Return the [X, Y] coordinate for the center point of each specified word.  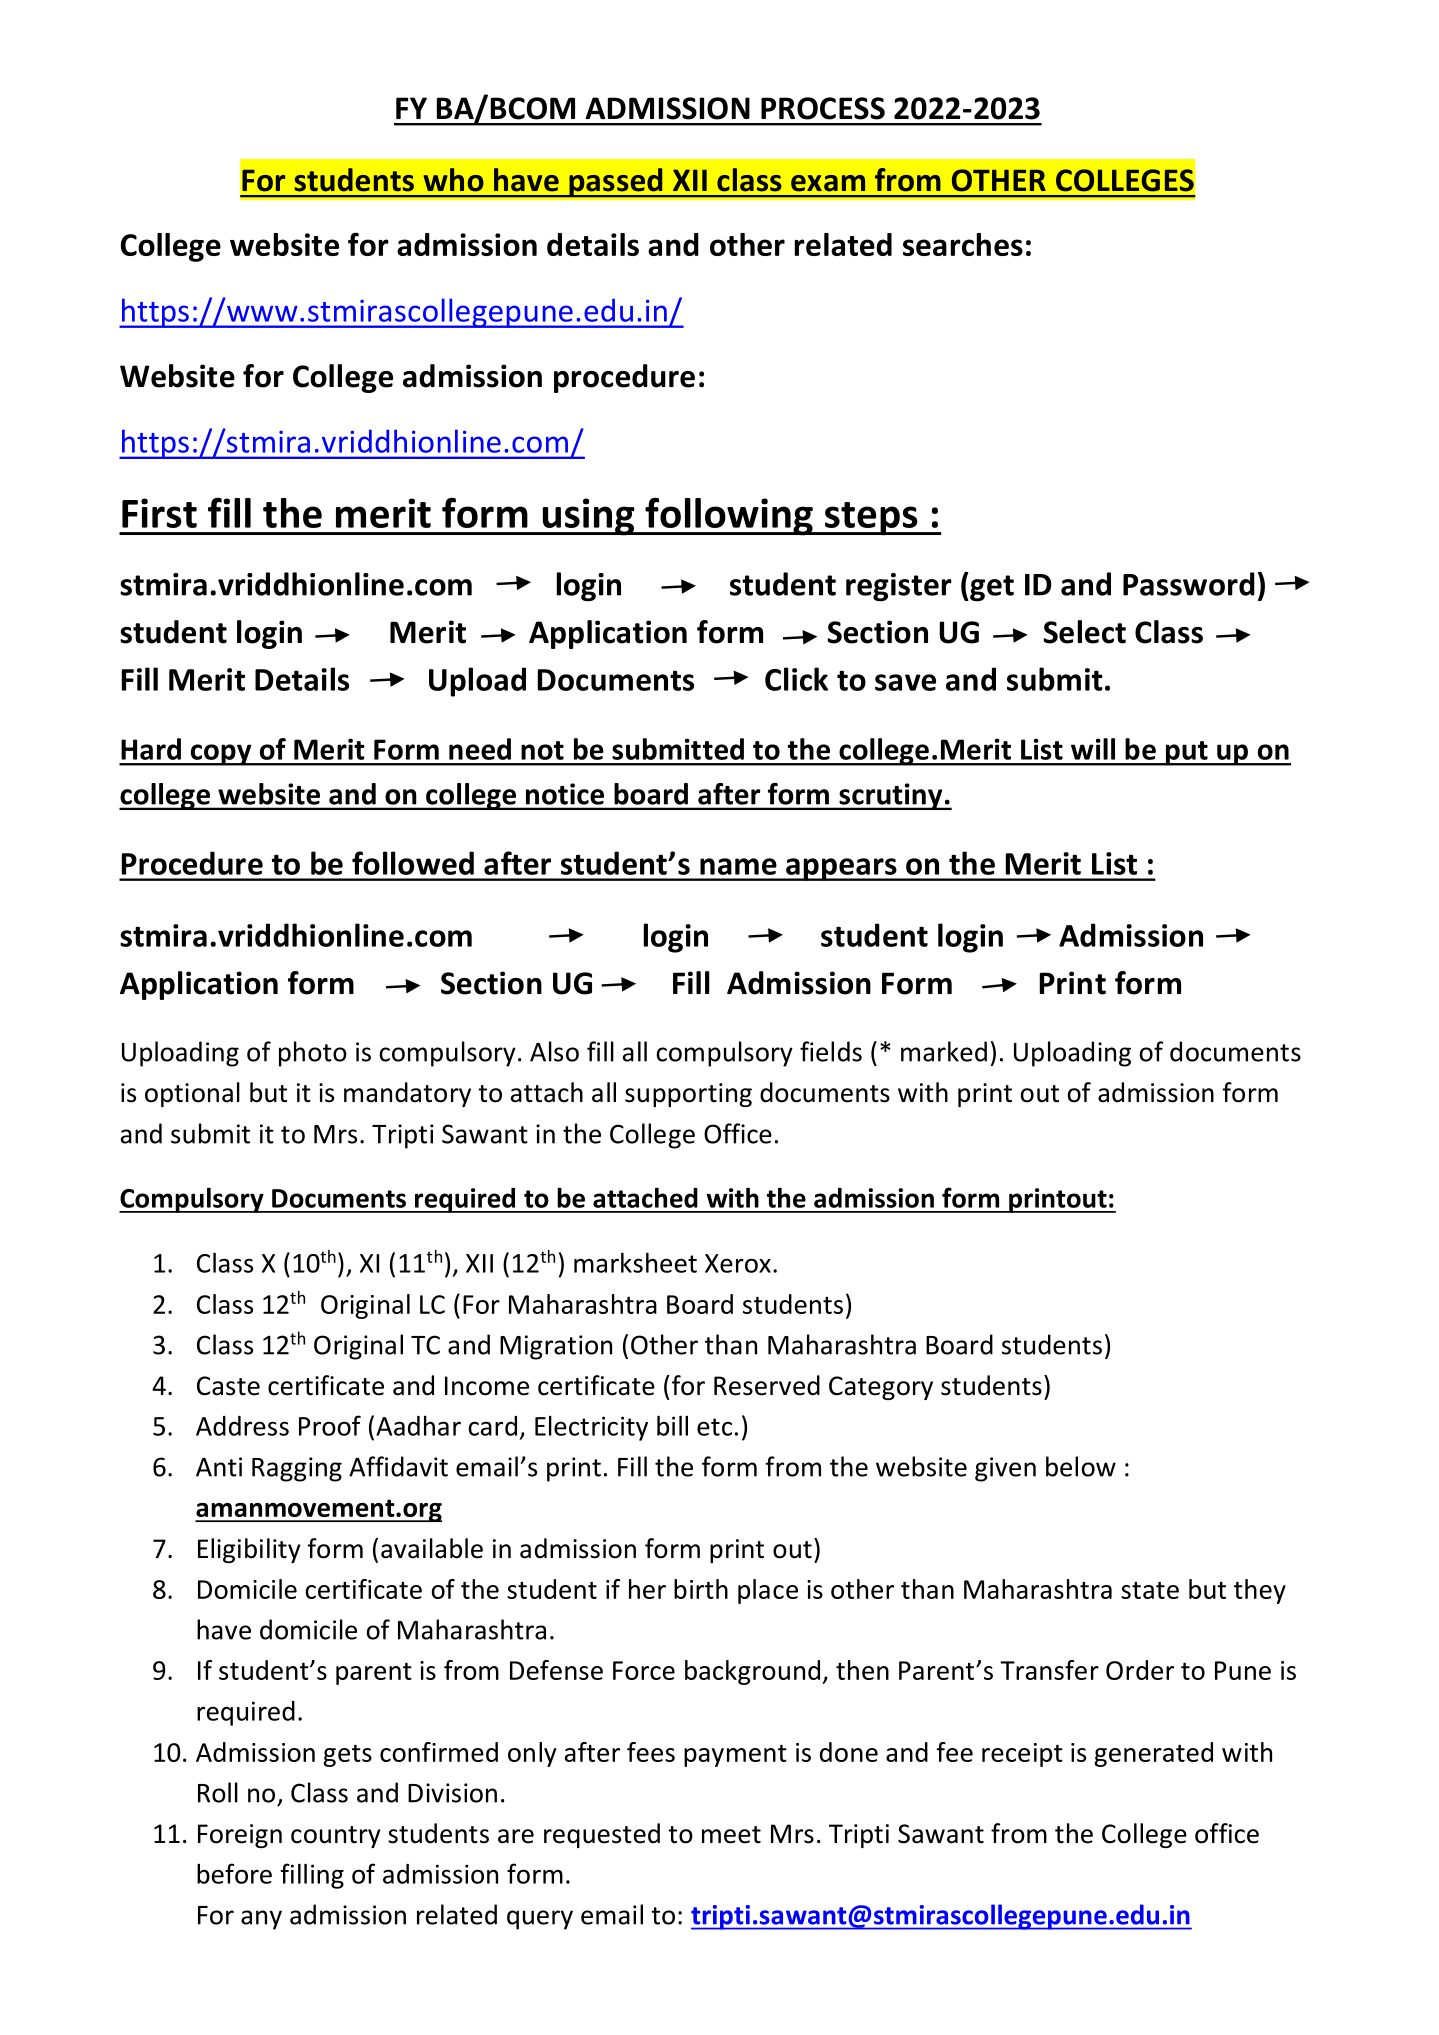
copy [221, 755]
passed [616, 183]
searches [963, 244]
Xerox [738, 1263]
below [1081, 1466]
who [454, 180]
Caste [228, 1386]
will [1093, 749]
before [234, 1873]
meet [731, 1835]
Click [796, 679]
